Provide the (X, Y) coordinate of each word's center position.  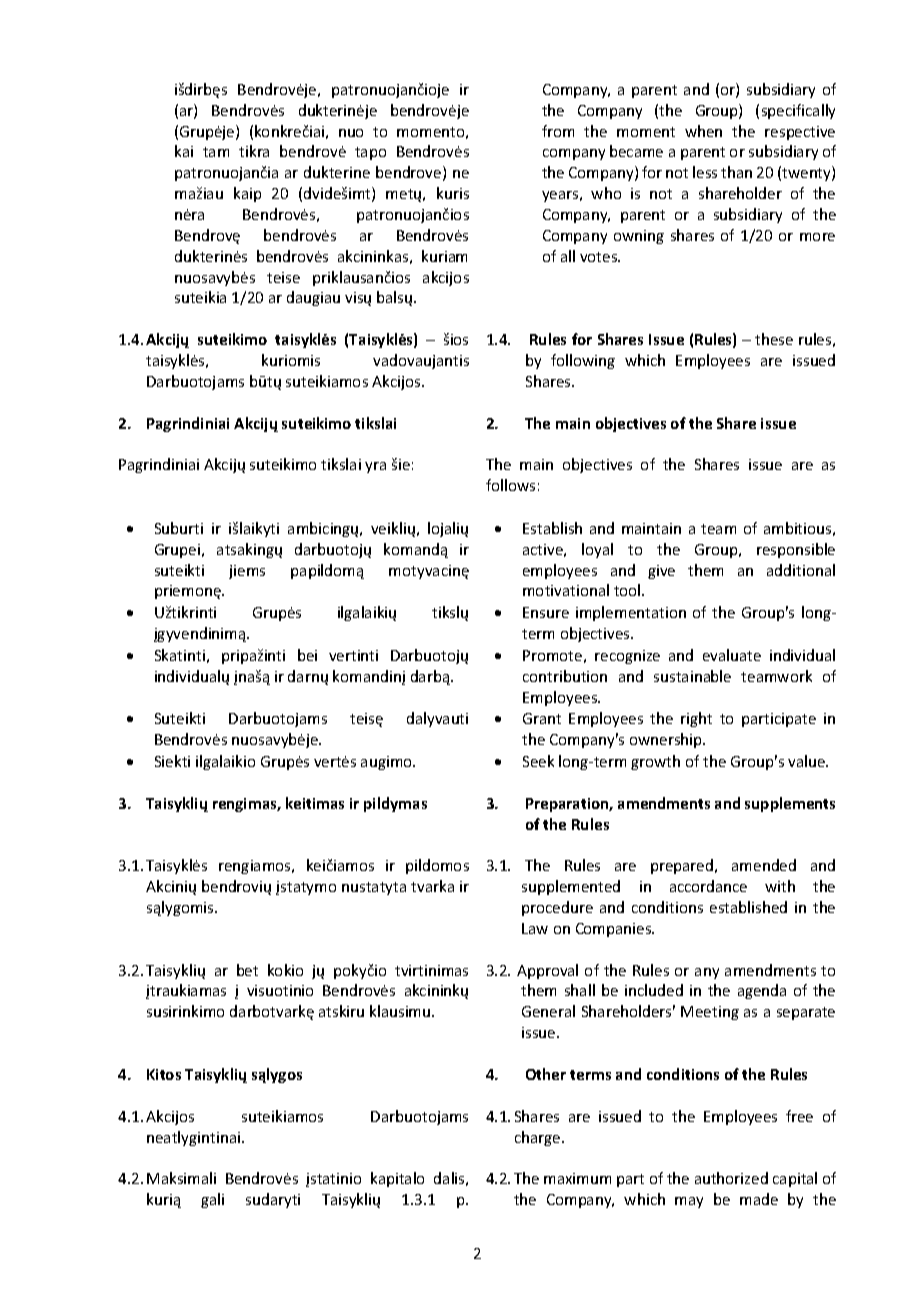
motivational (566, 590)
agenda (762, 991)
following (583, 361)
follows (510, 485)
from (558, 131)
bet (247, 970)
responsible (796, 550)
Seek (538, 761)
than (736, 172)
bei (307, 655)
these (774, 339)
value (808, 761)
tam (216, 152)
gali (212, 1200)
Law (535, 928)
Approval (547, 971)
